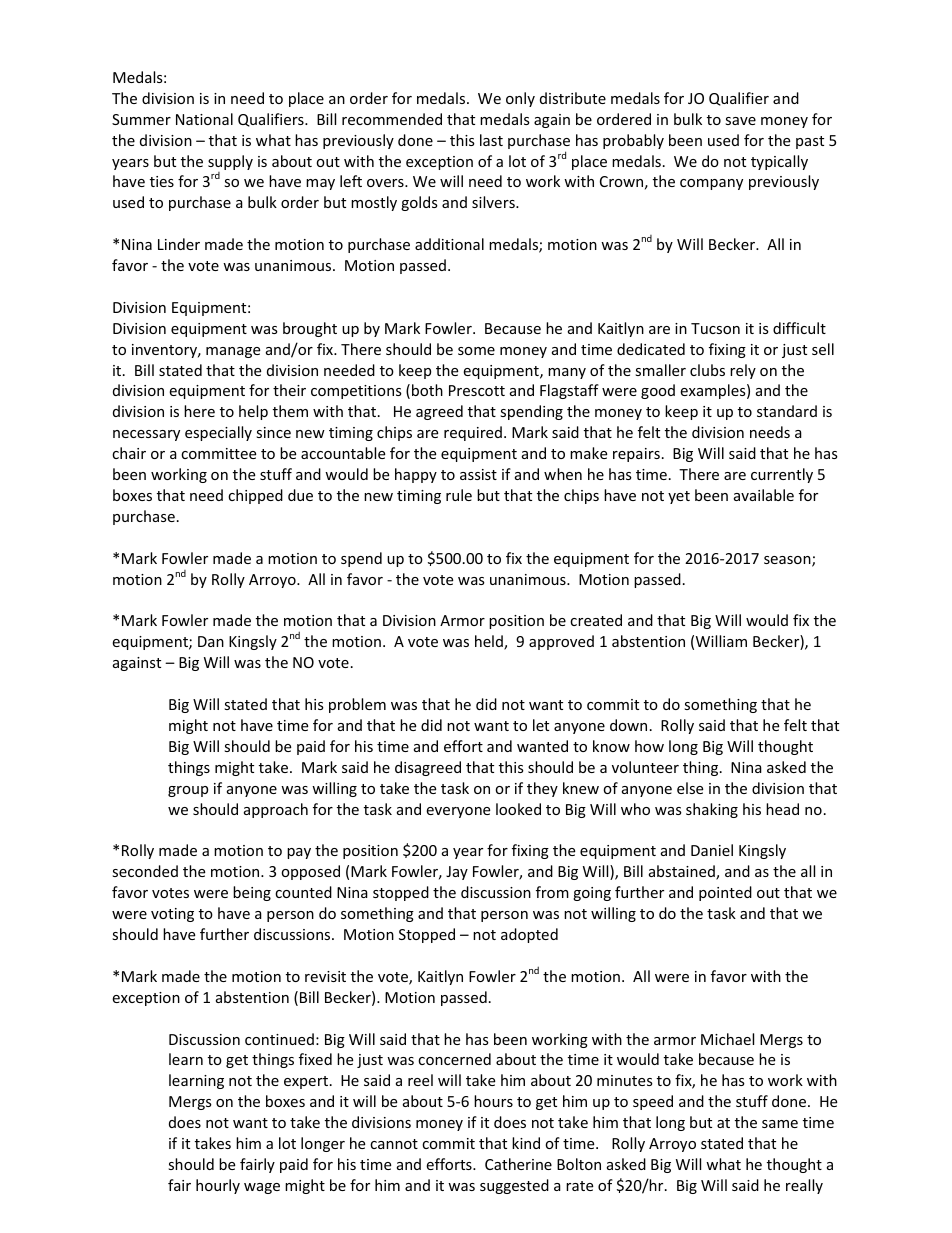 The width and height of the page is (952, 1233). Describe the element at coordinates (764, 495) in the page. I see `available` at that location.
